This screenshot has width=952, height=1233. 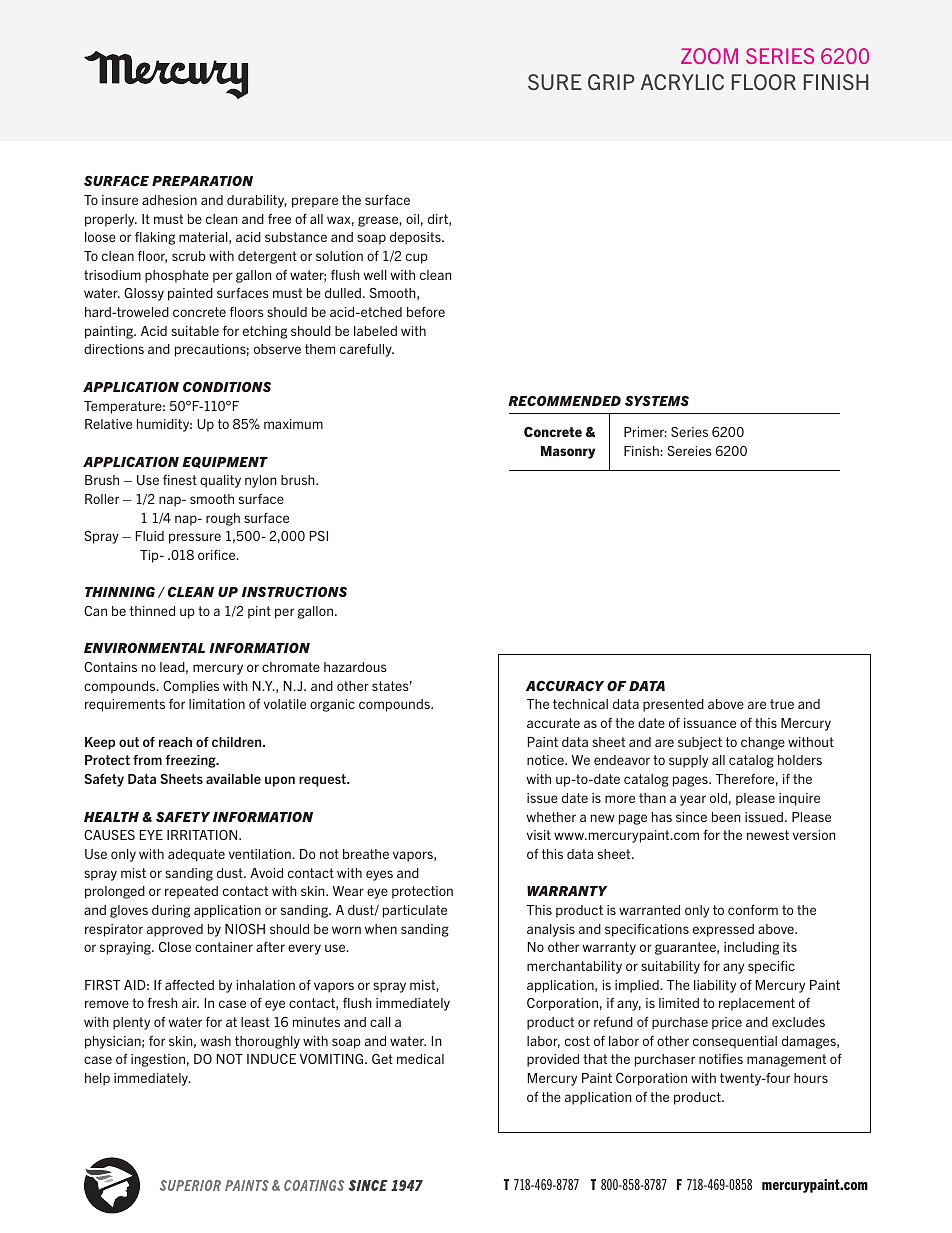 What do you see at coordinates (319, 536) in the screenshot?
I see `PSI` at bounding box center [319, 536].
